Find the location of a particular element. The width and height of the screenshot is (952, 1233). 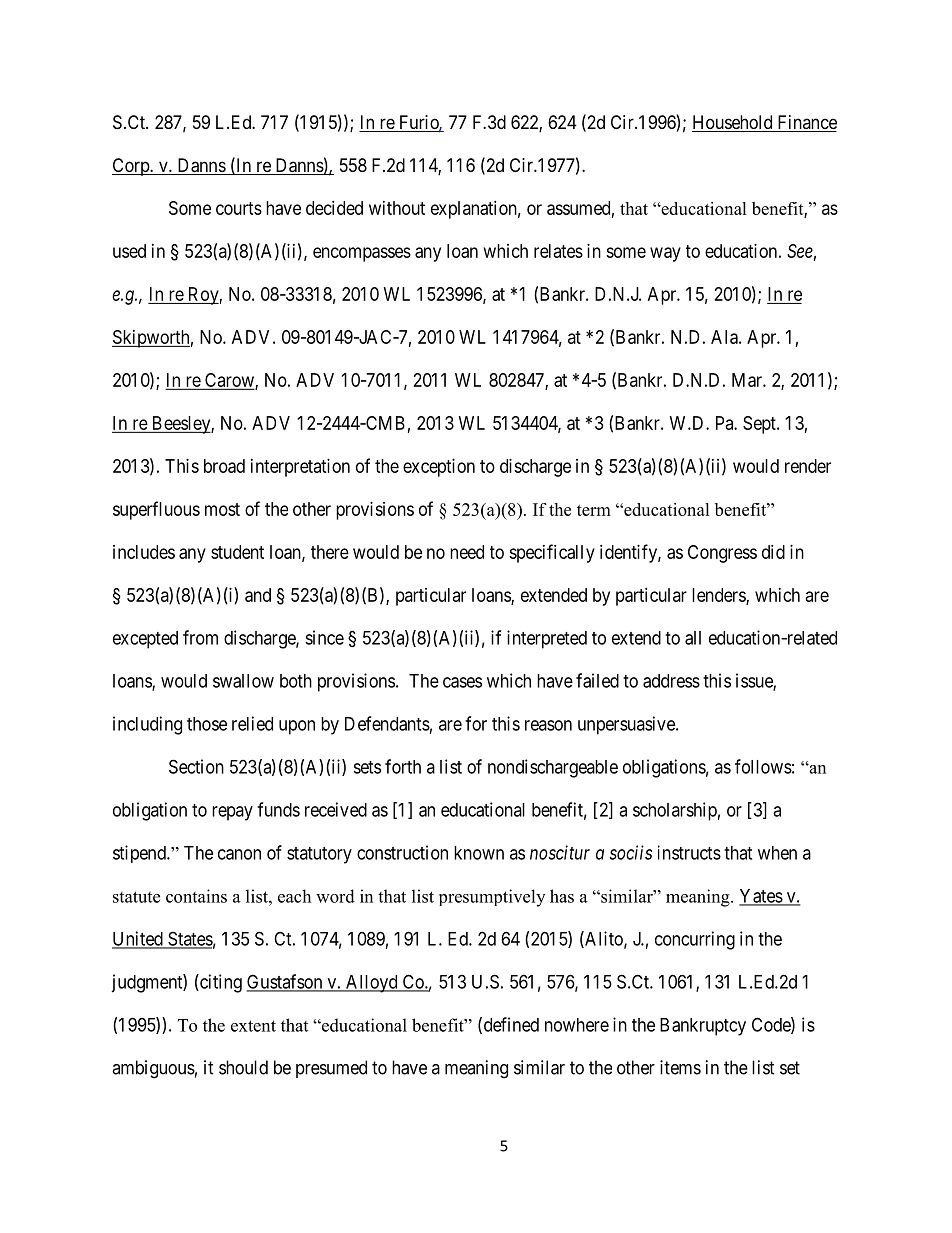

extent is located at coordinates (253, 1026).
